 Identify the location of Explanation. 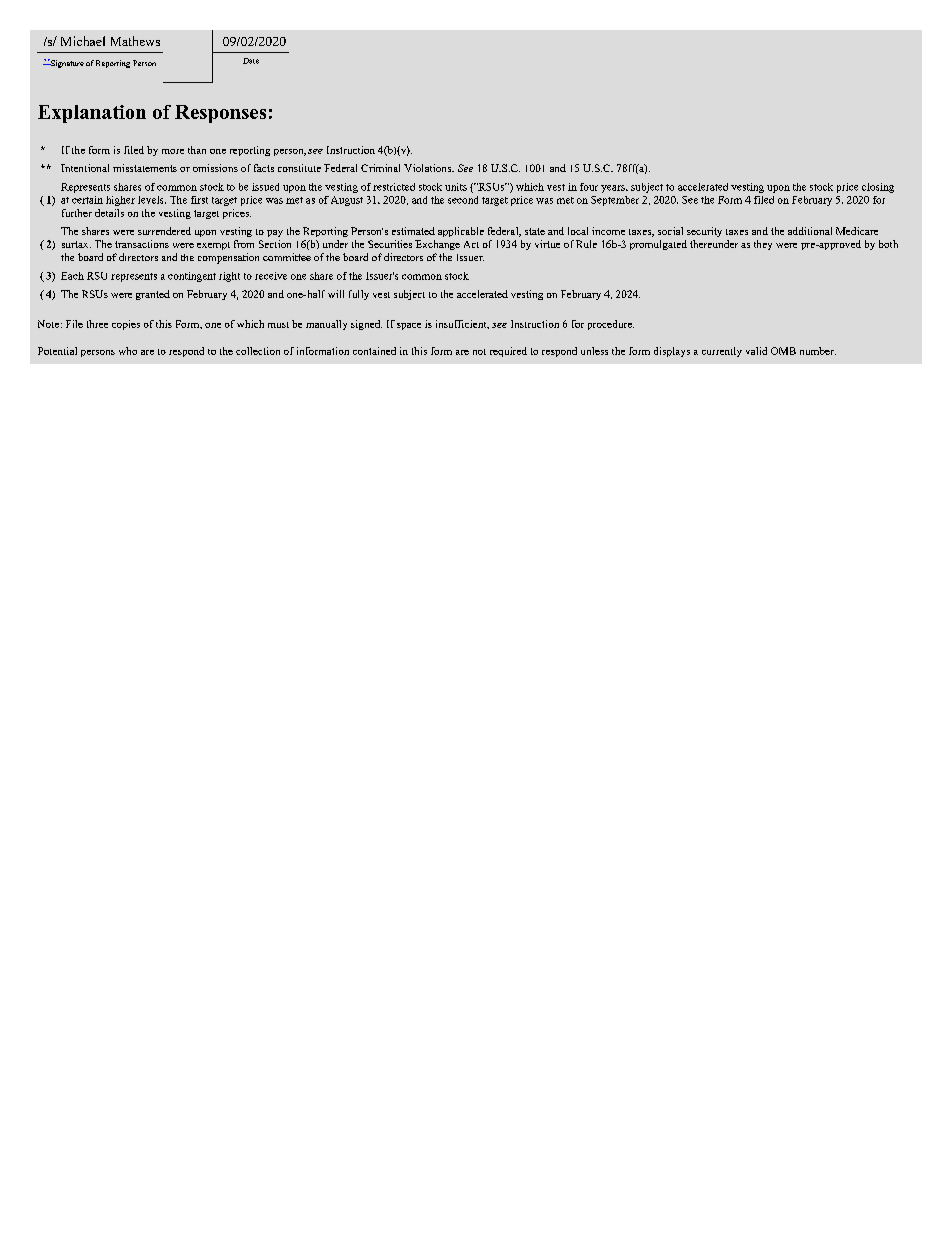
(92, 114).
